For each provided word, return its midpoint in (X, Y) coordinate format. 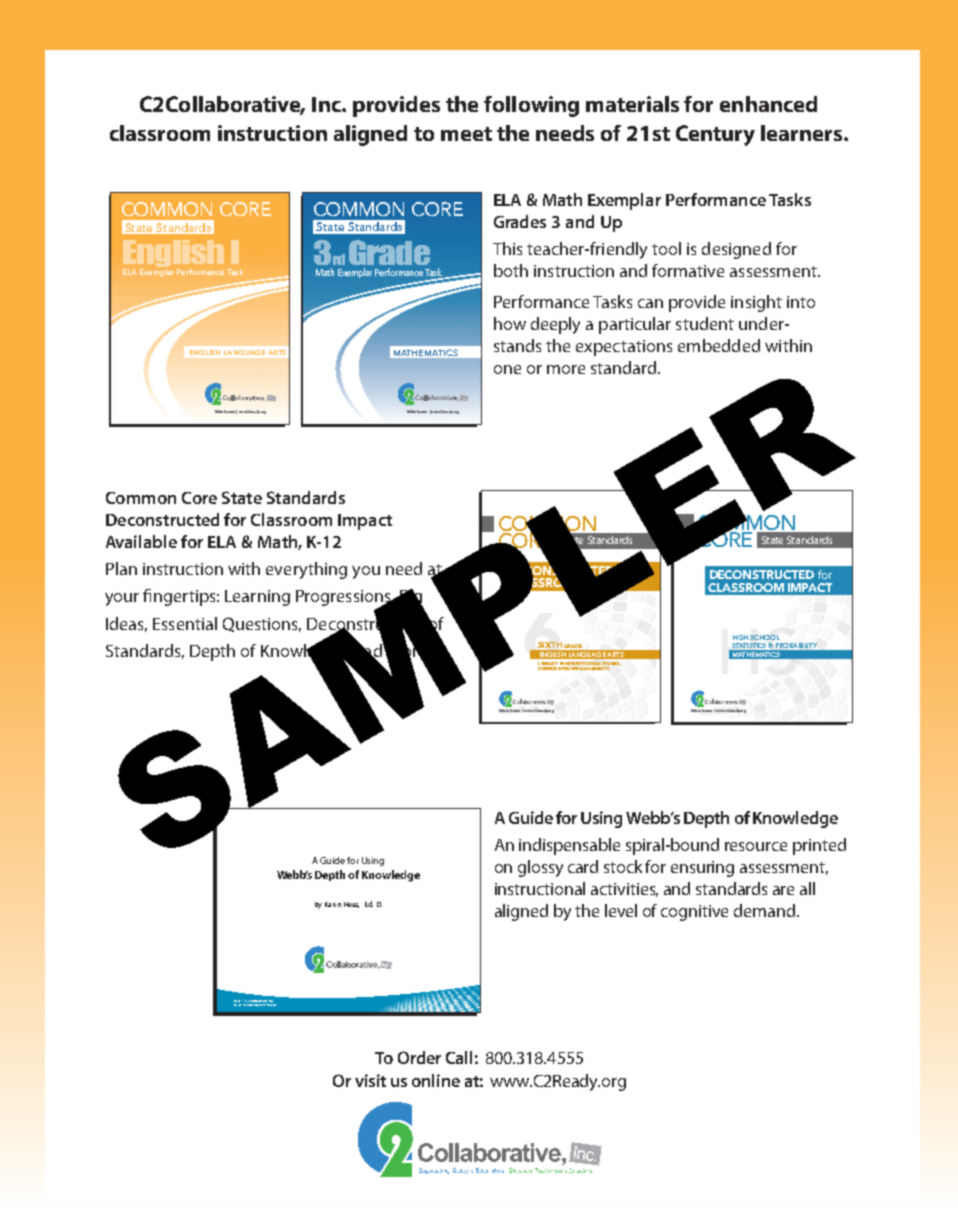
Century (715, 135)
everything (306, 570)
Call (459, 1057)
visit (370, 1080)
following (531, 106)
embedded (719, 345)
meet (466, 134)
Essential (185, 623)
